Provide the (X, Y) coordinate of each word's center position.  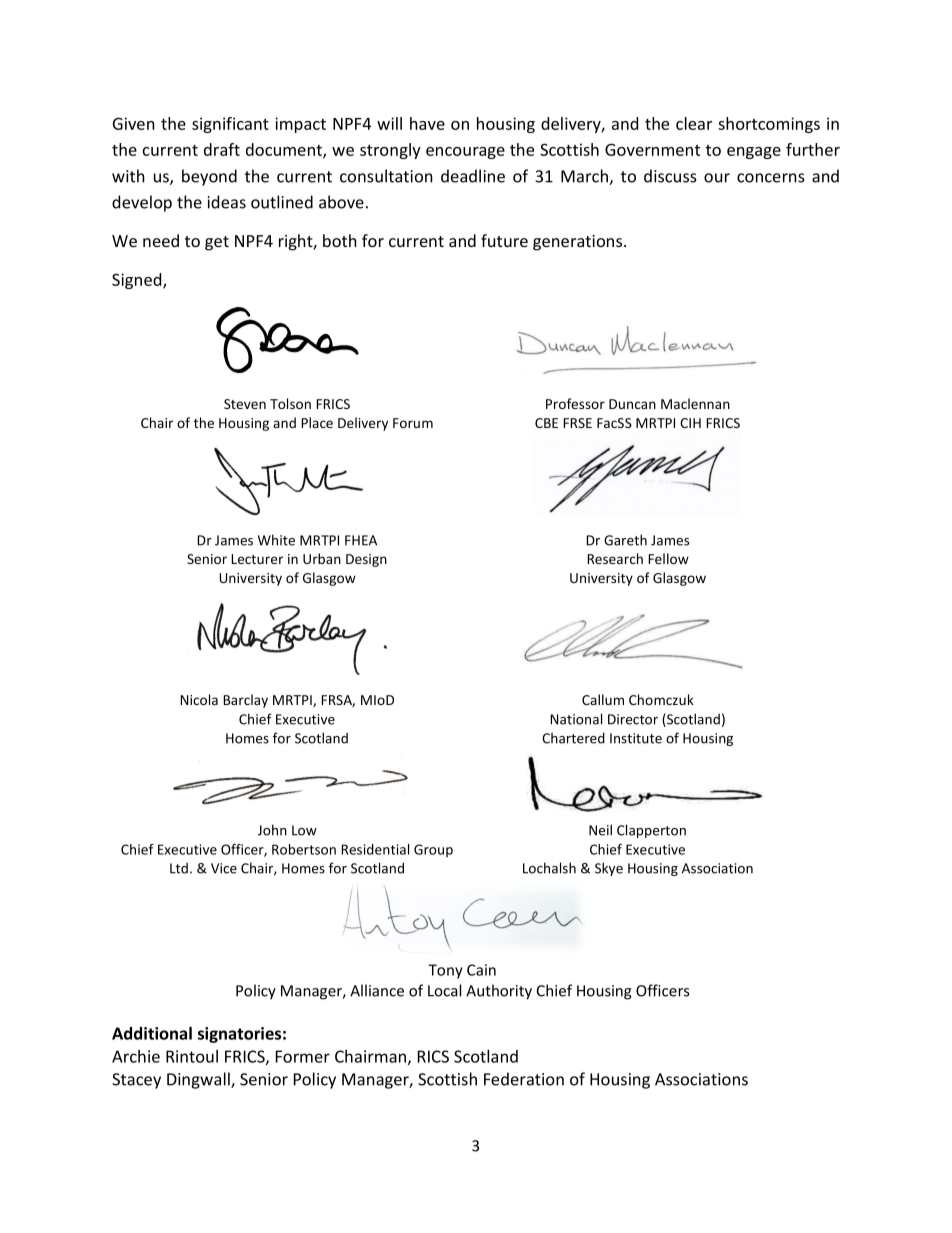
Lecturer (257, 559)
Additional (152, 1033)
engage (754, 153)
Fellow (668, 558)
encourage (465, 153)
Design (366, 560)
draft (222, 149)
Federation (524, 1079)
